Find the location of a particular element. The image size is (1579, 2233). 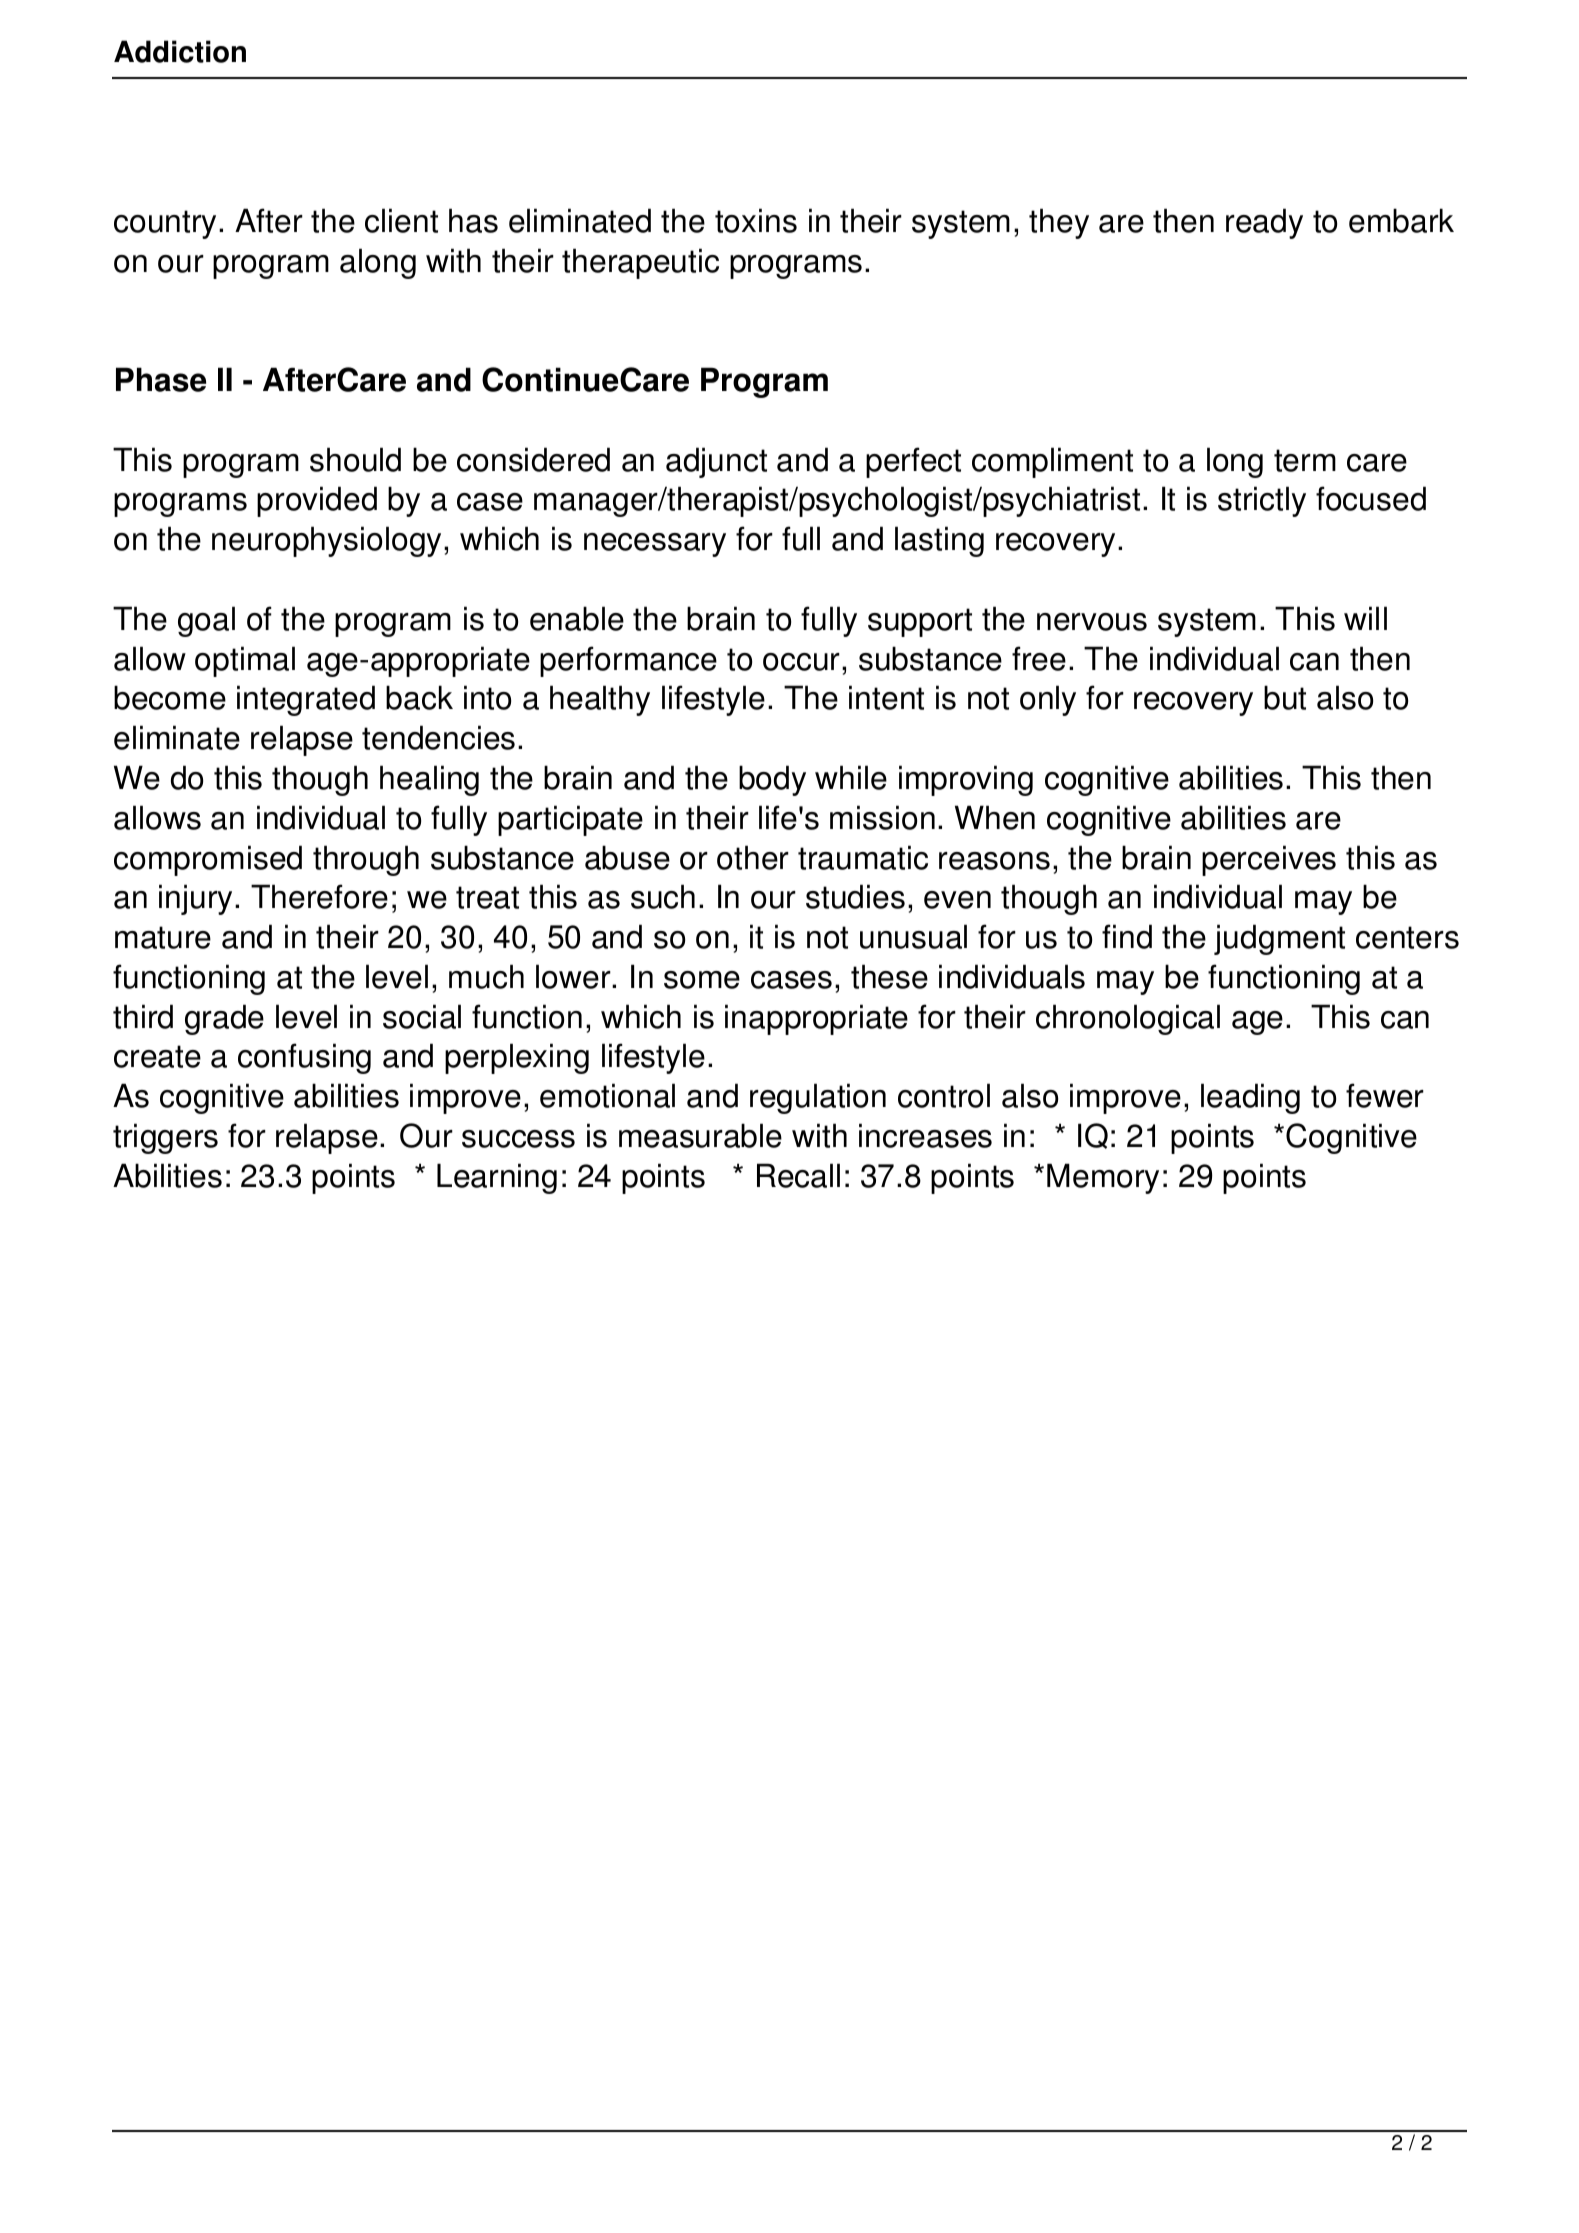

healing is located at coordinates (429, 780).
